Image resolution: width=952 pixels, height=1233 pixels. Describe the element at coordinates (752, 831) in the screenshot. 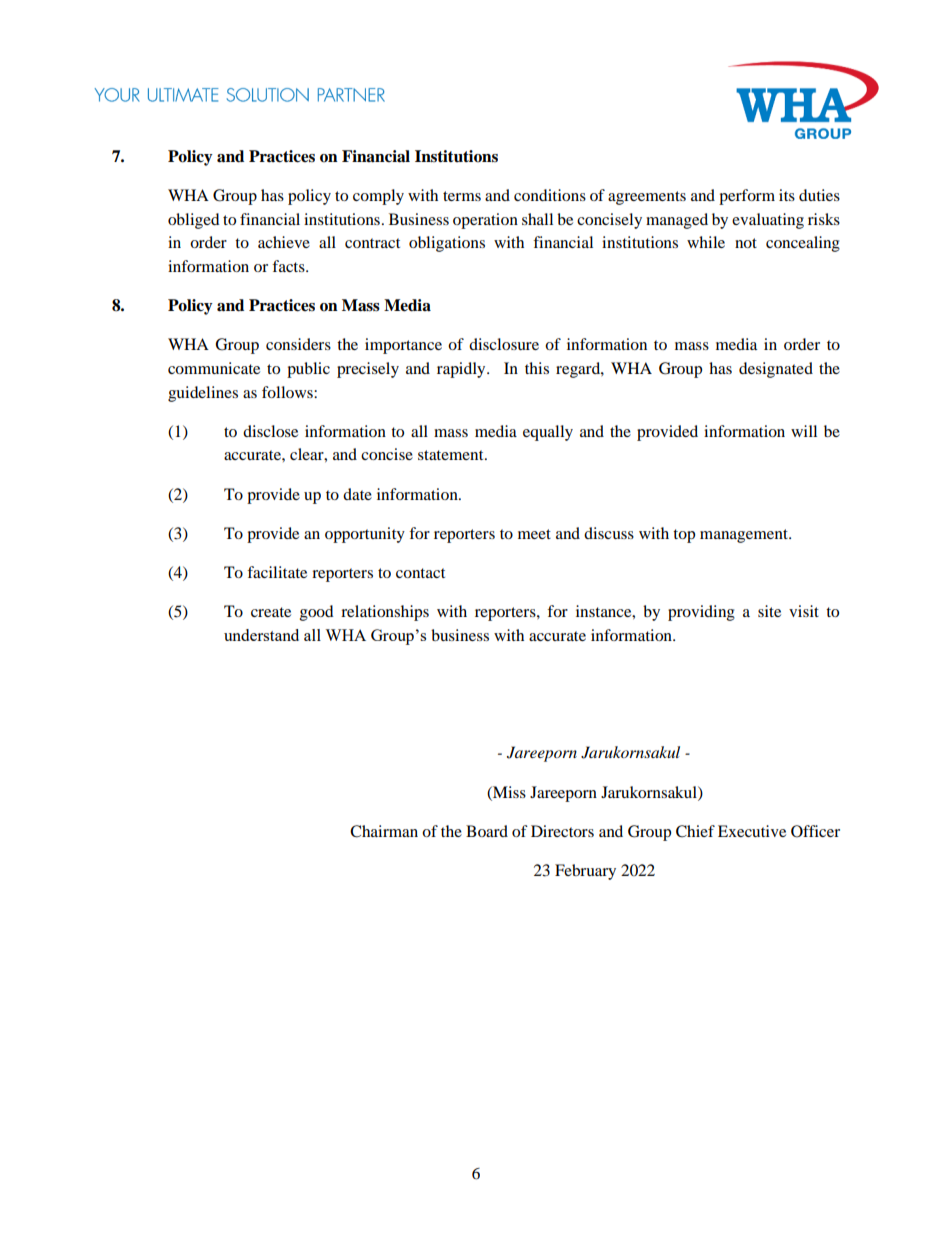

I see `Executive` at that location.
